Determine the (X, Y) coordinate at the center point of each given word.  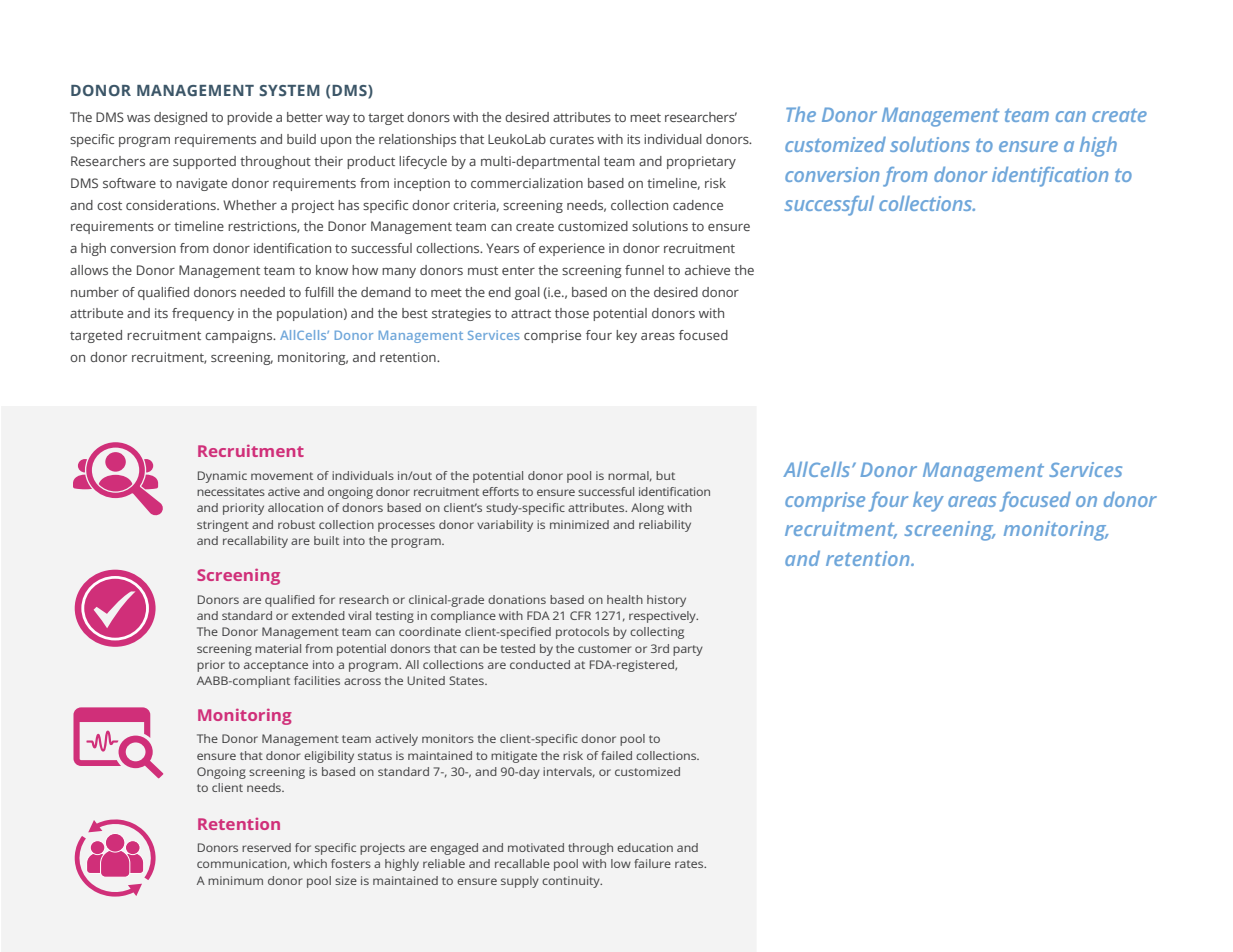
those (572, 313)
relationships (417, 140)
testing (395, 617)
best (415, 313)
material (278, 648)
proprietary (701, 162)
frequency (203, 314)
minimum (235, 880)
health (625, 599)
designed (180, 118)
